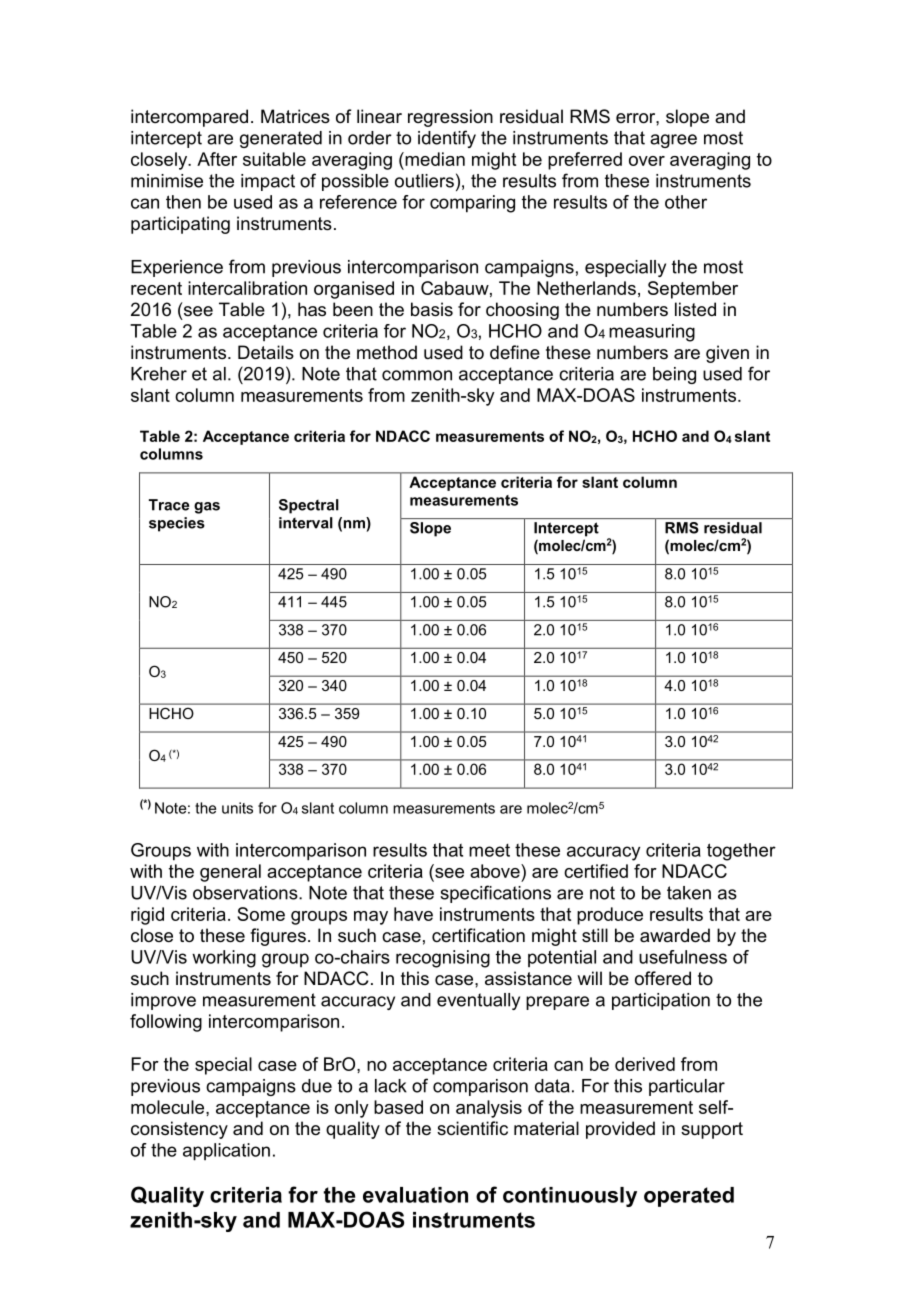  Describe the element at coordinates (226, 1152) in the document. I see `application` at that location.
